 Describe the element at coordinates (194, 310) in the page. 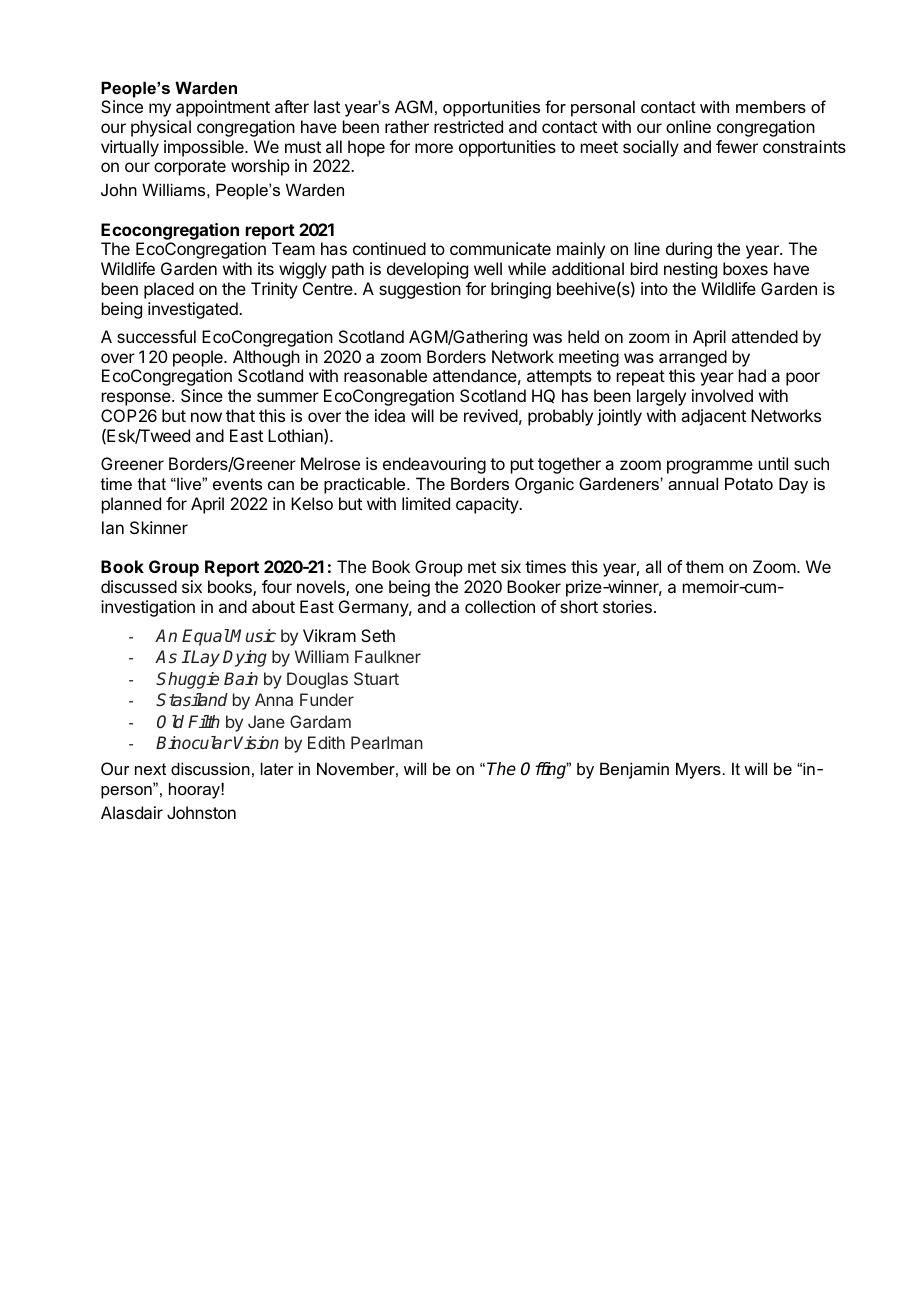

I see `investigated` at that location.
